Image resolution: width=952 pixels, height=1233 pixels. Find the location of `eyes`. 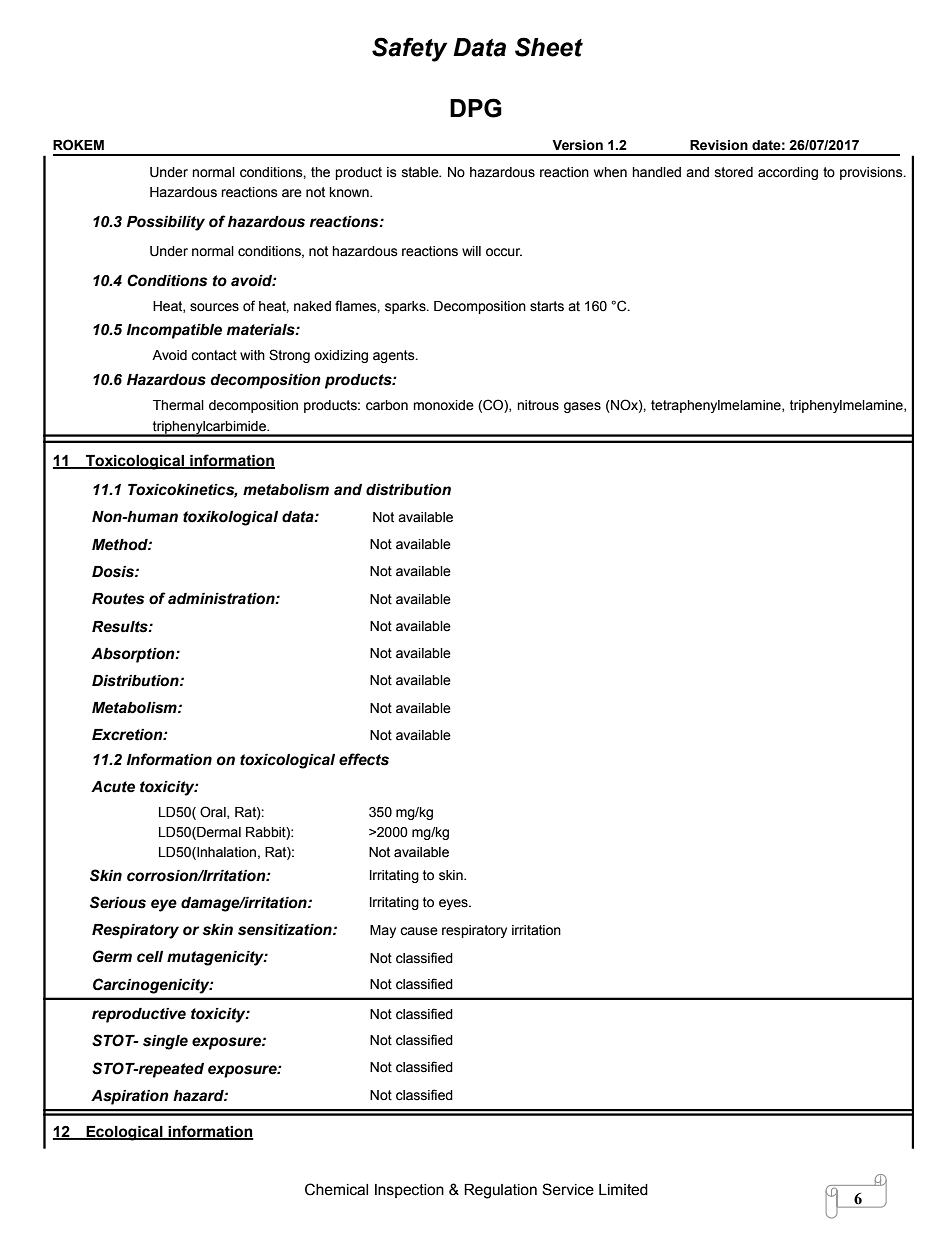

eyes is located at coordinates (454, 904).
